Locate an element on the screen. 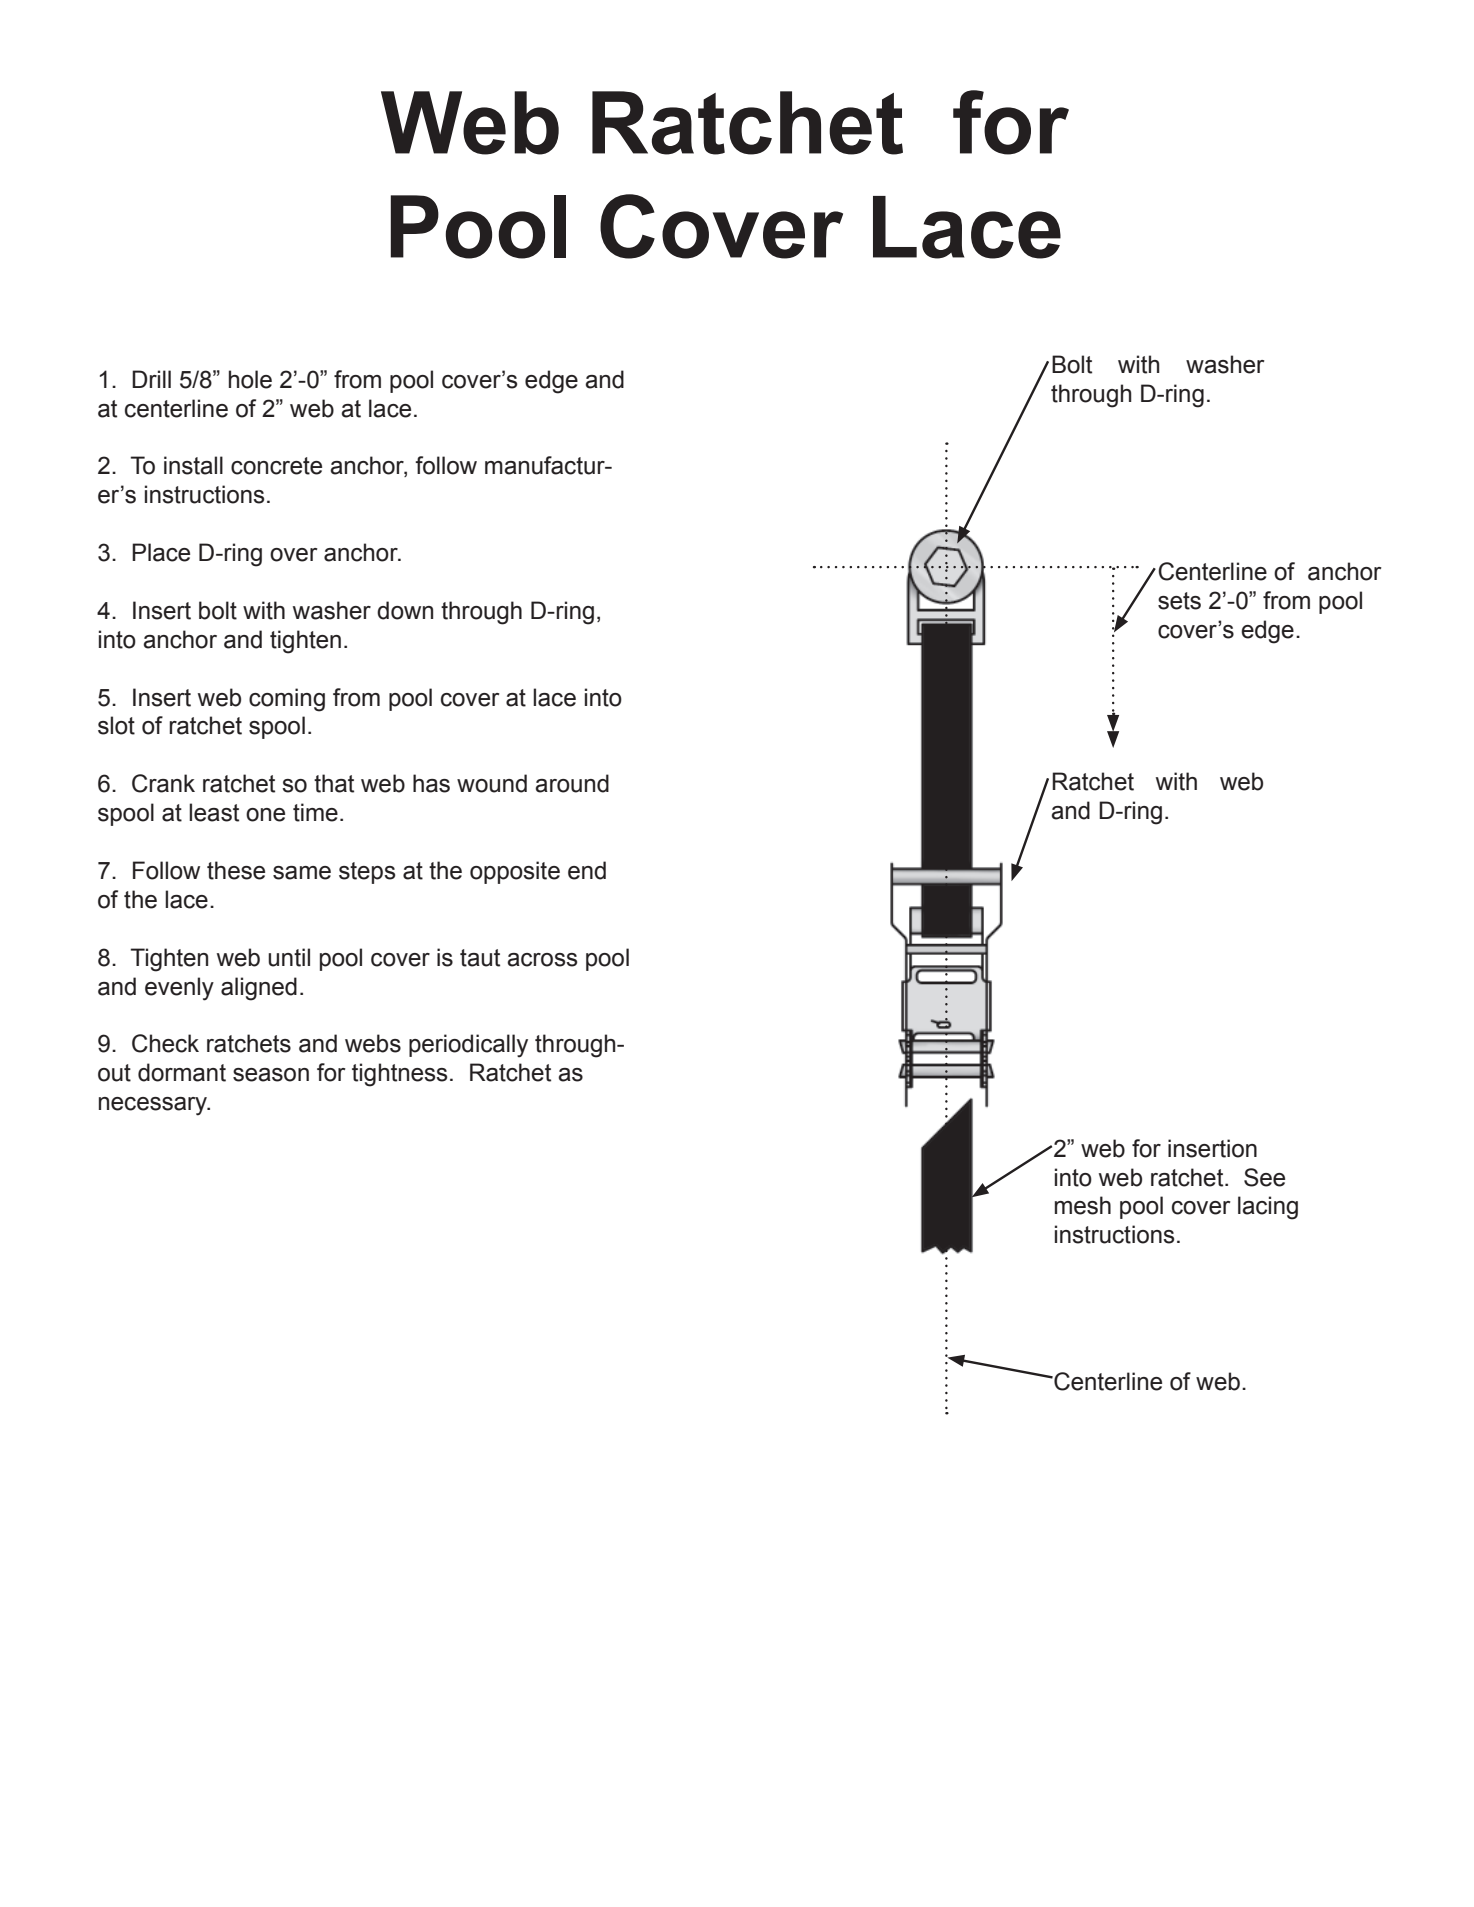 This screenshot has height=1907, width=1474. concrete is located at coordinates (276, 466).
